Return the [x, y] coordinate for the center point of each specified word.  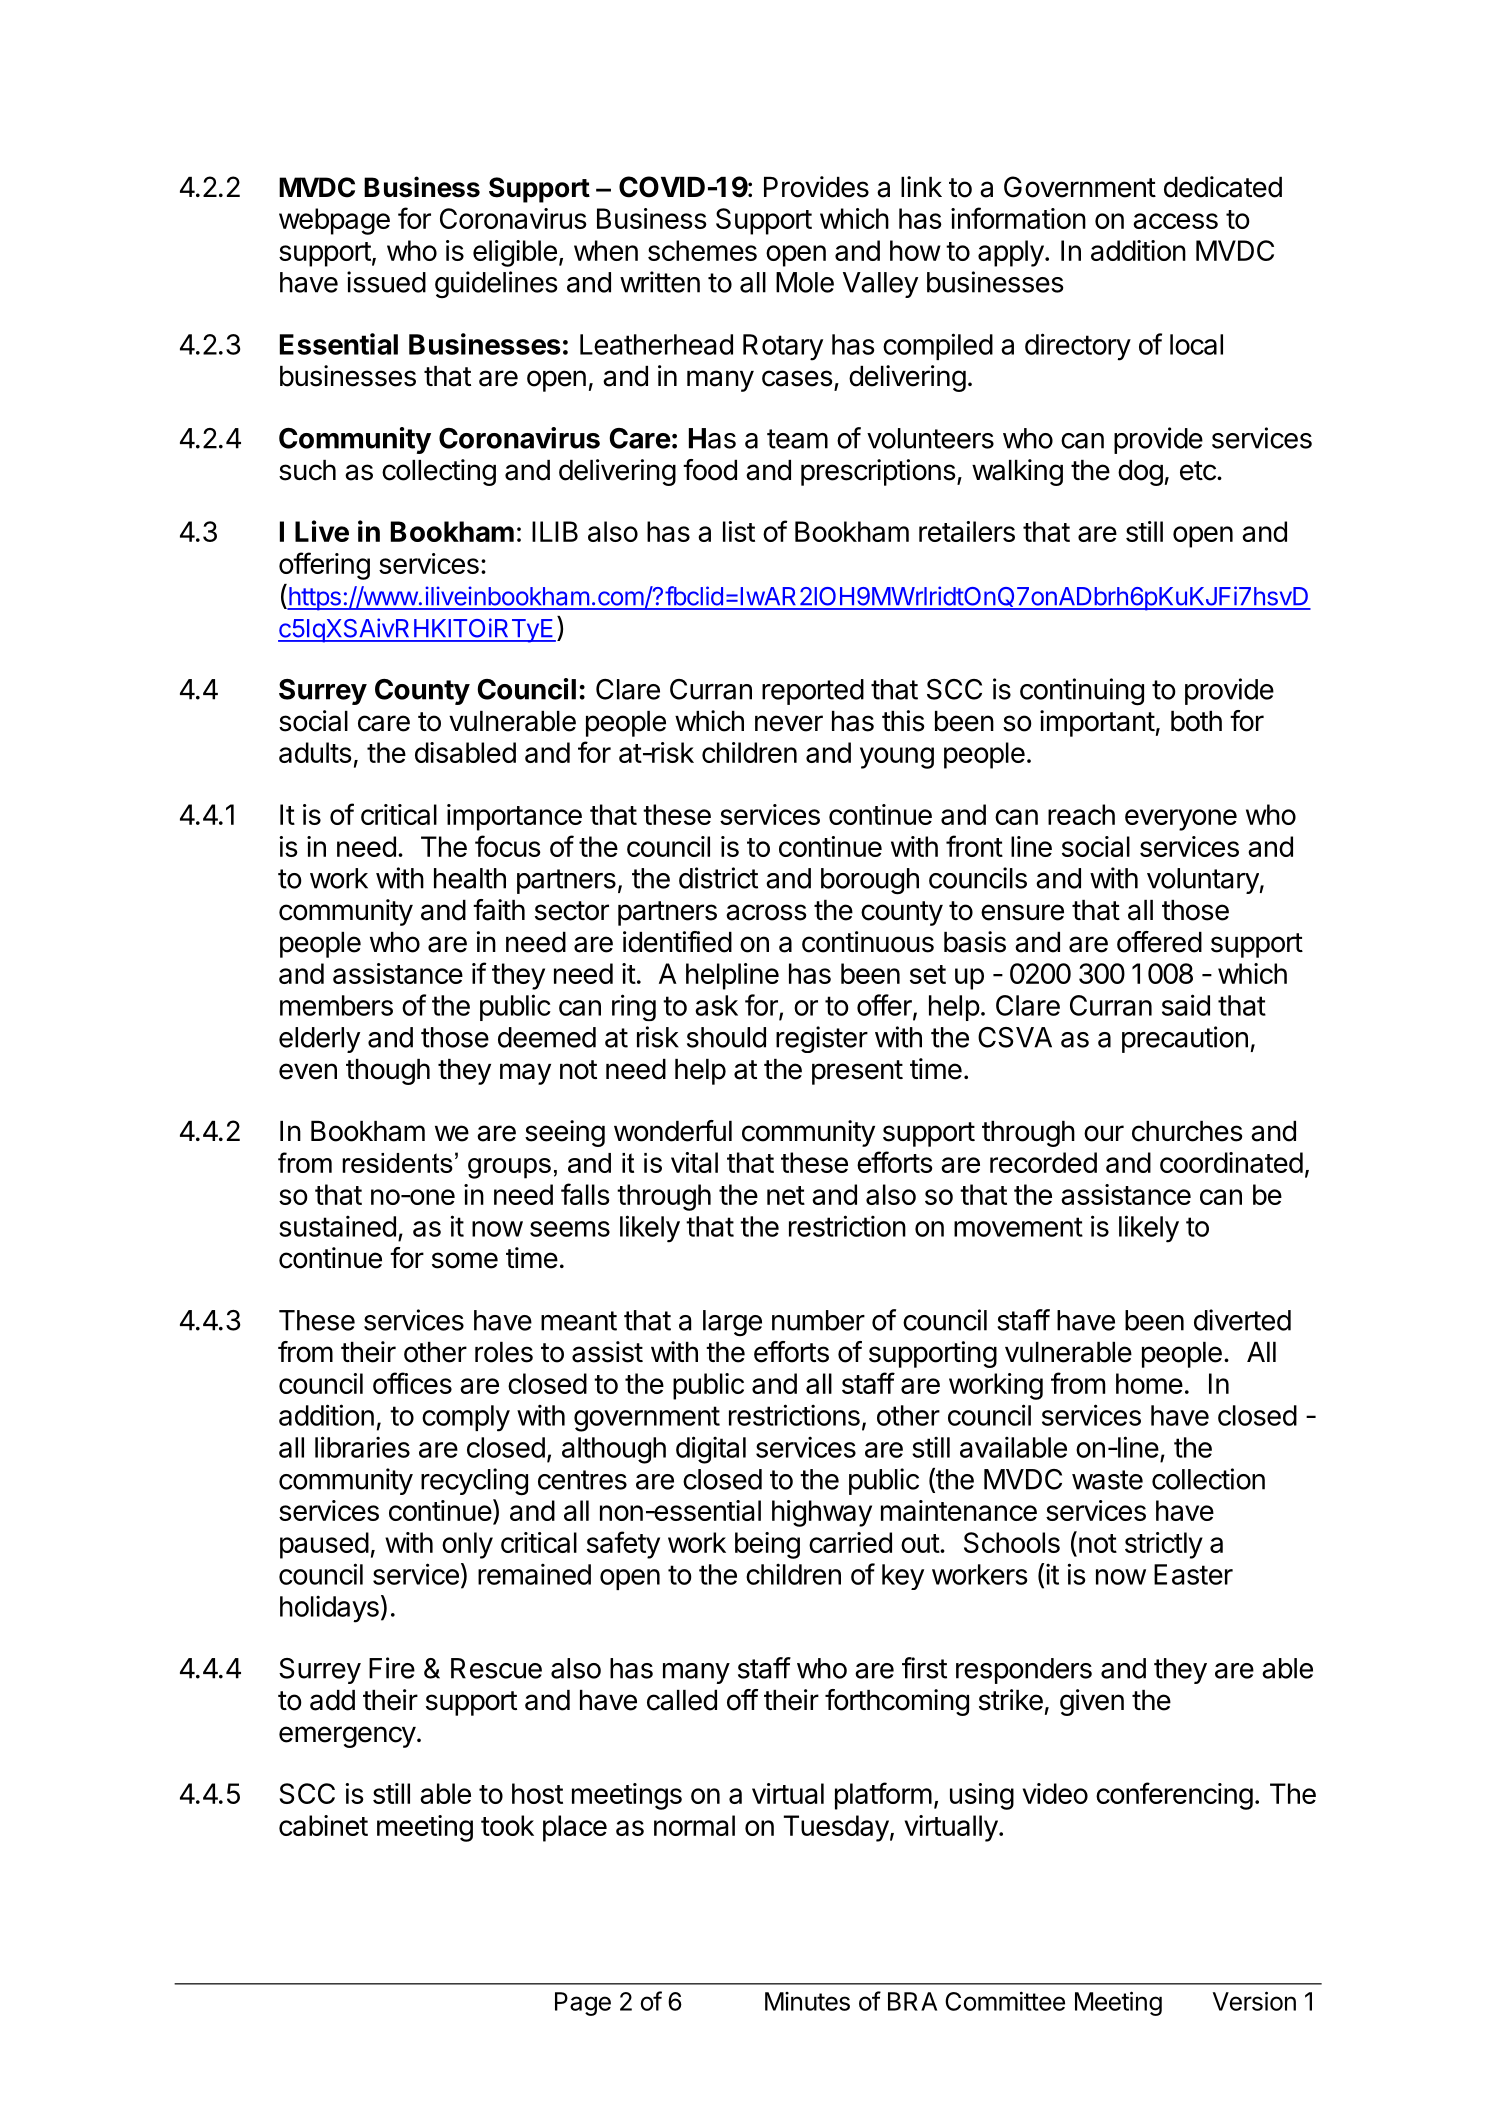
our [1104, 1133]
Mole [805, 282]
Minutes [807, 2001]
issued [386, 282]
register [822, 1039]
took [507, 1825]
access [1175, 221]
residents [397, 1163]
